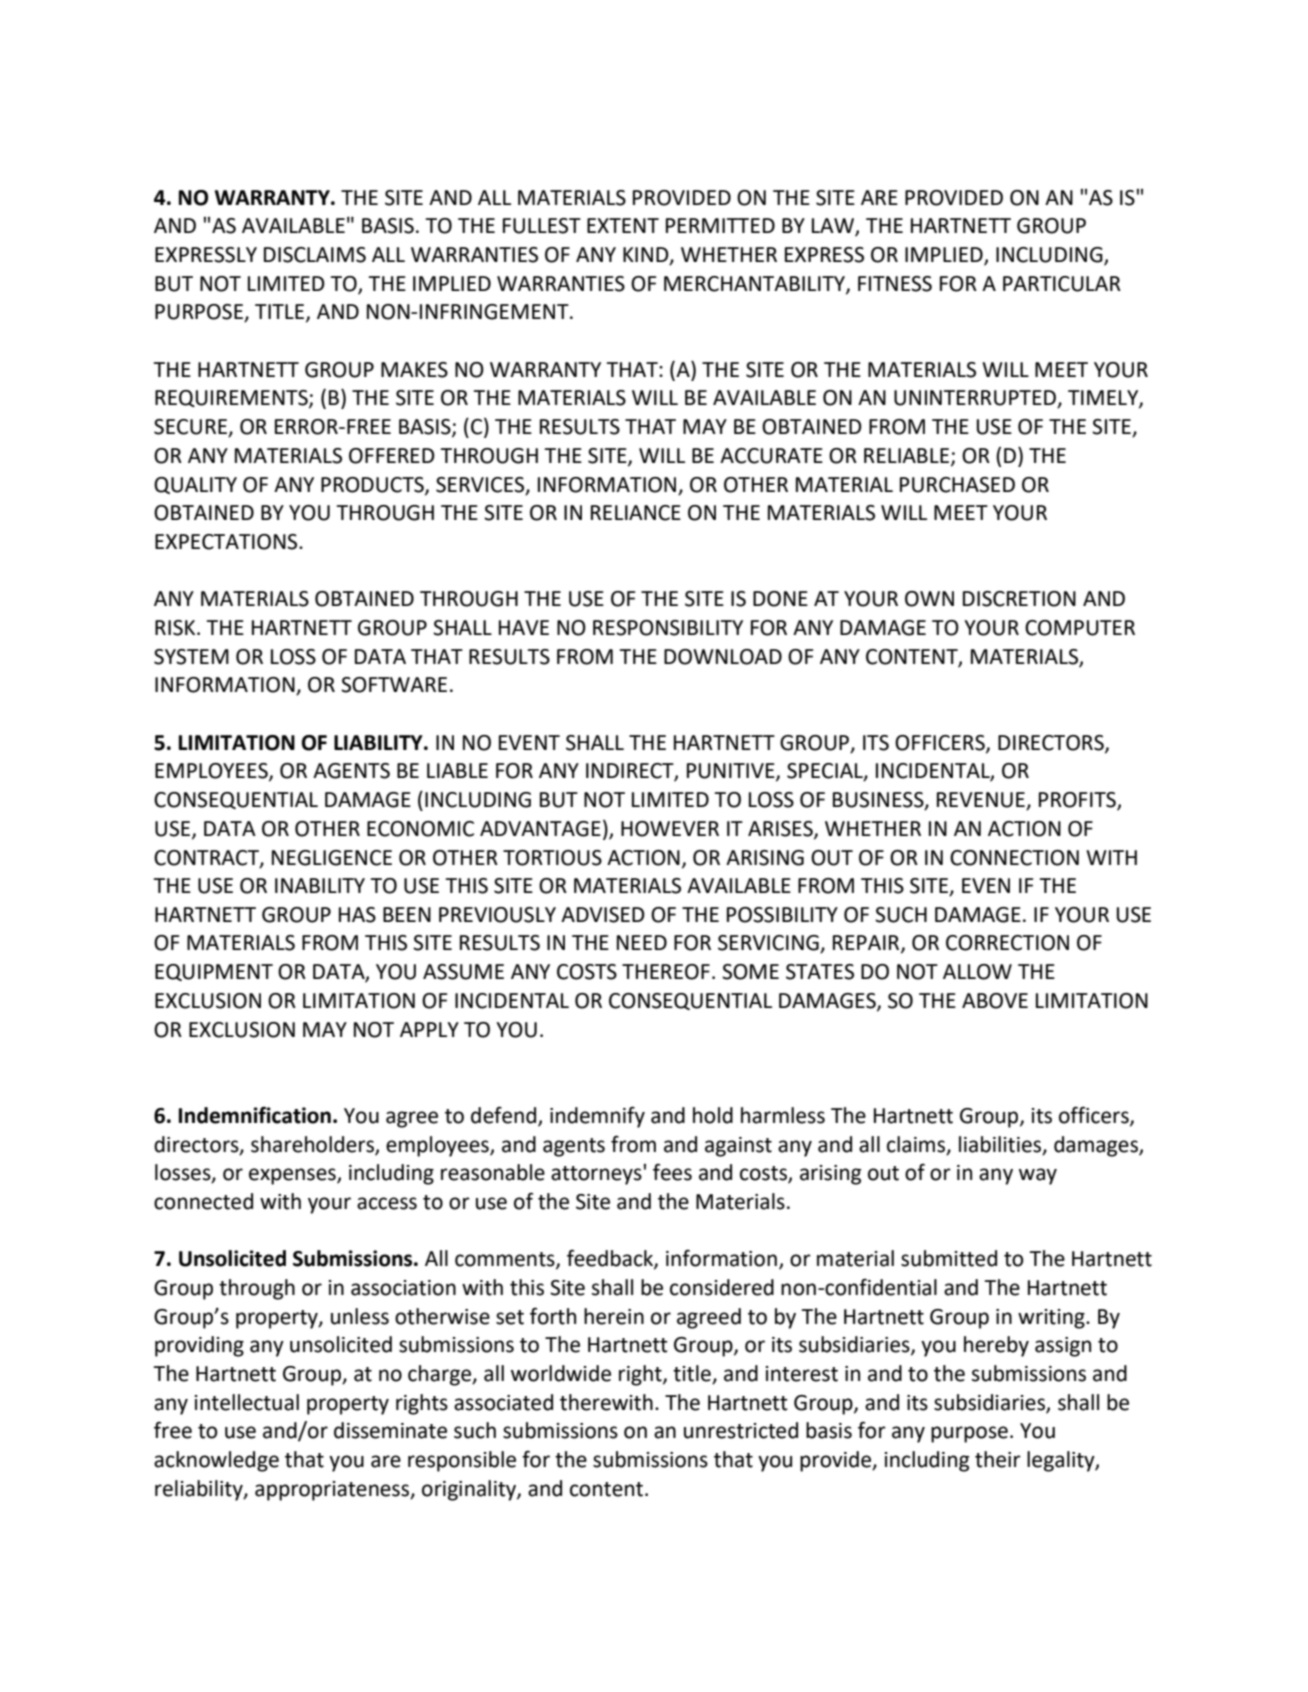 The width and height of the screenshot is (1308, 1692). What do you see at coordinates (1014, 858) in the screenshot?
I see `CONNECTION` at bounding box center [1014, 858].
